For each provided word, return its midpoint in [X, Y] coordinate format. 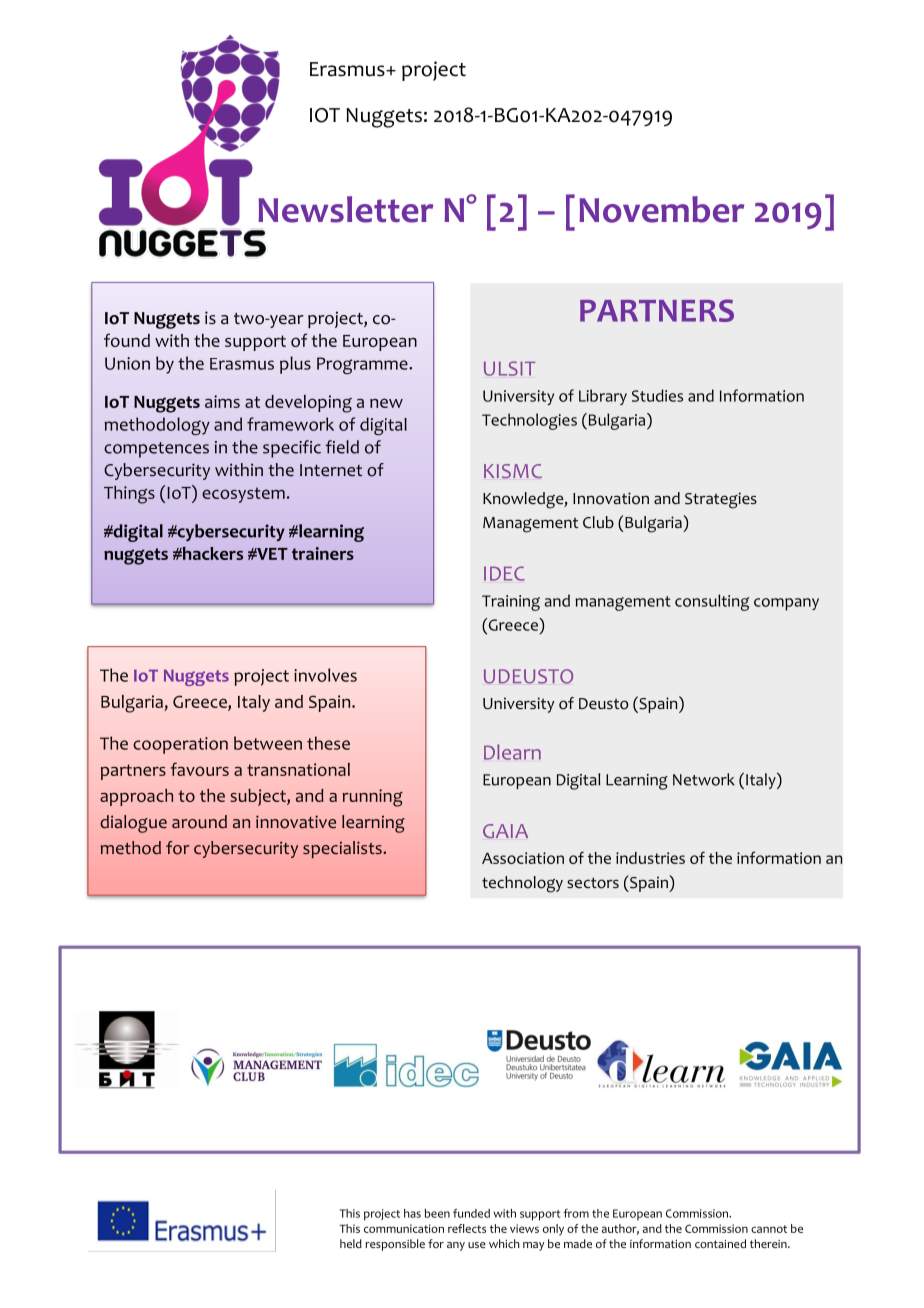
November [661, 209]
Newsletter [345, 209]
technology [522, 884]
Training [511, 603]
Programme [363, 365]
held [351, 1243]
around [199, 822]
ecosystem [243, 495]
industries [650, 858]
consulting [712, 602]
